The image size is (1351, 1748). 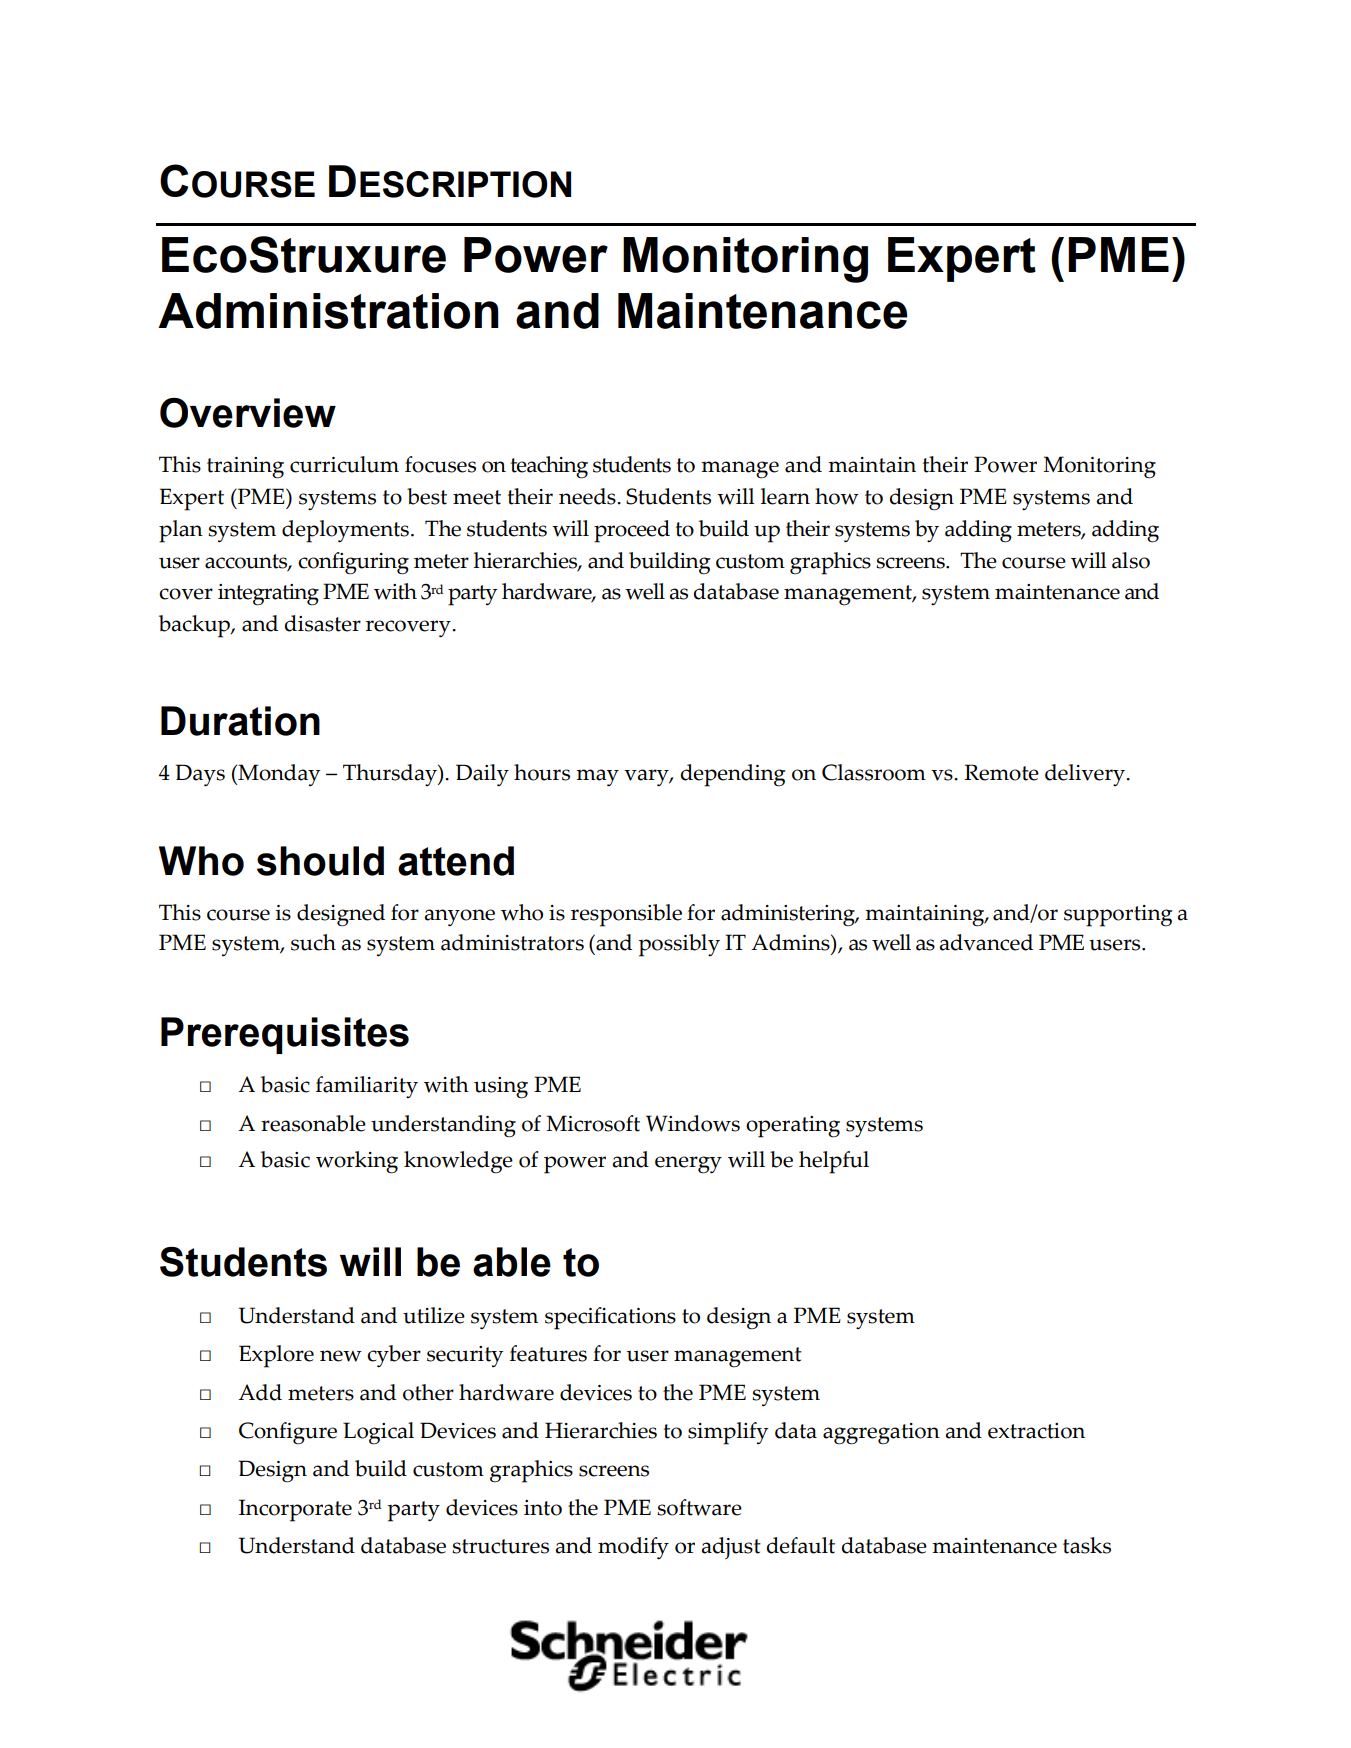 What do you see at coordinates (597, 778) in the screenshot?
I see `may` at bounding box center [597, 778].
